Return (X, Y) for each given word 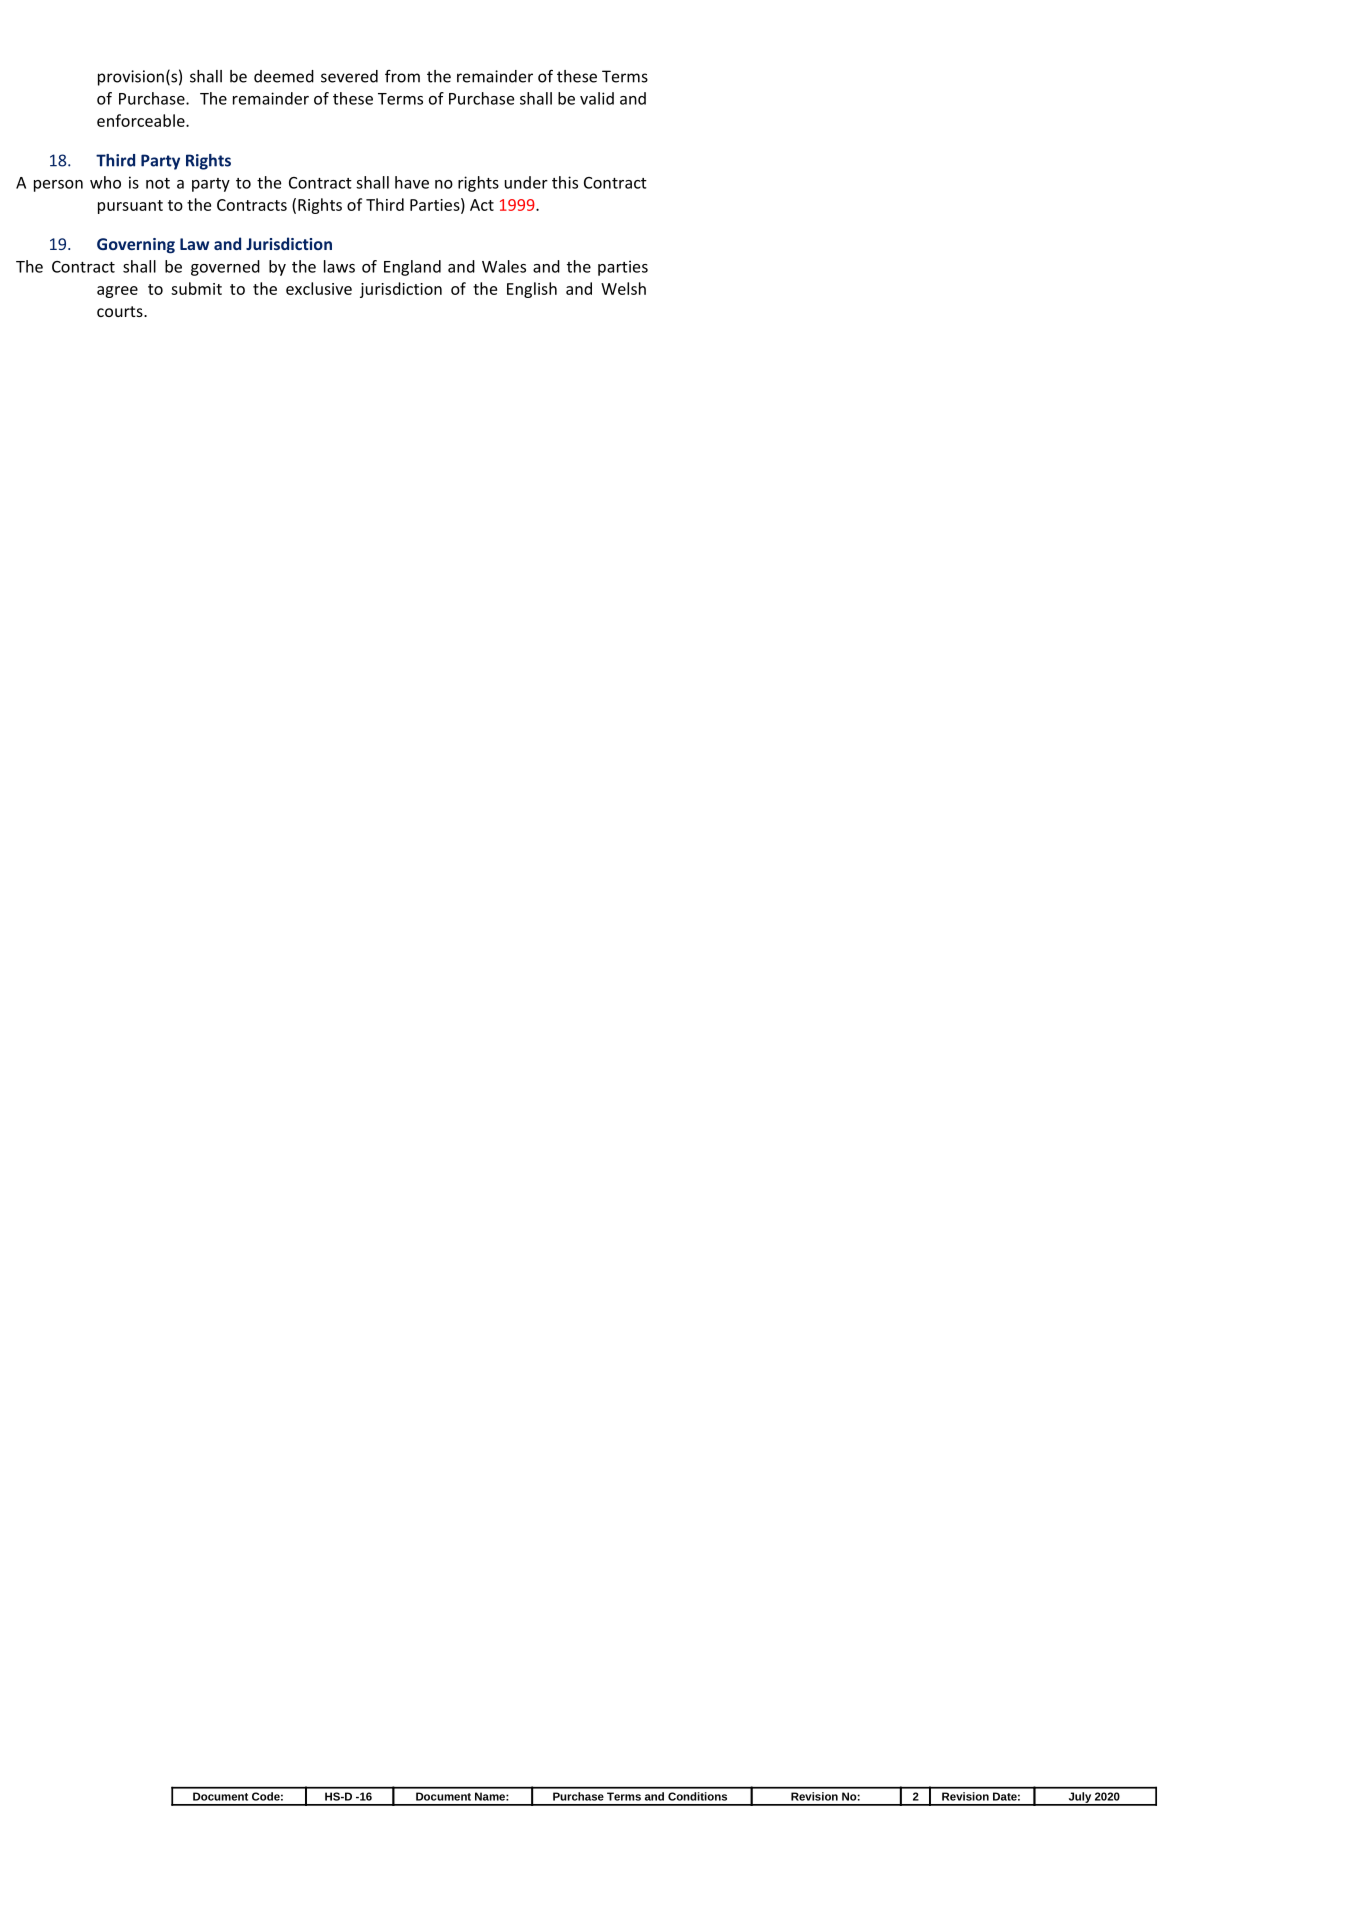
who (105, 182)
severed (349, 76)
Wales (504, 266)
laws (339, 266)
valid (597, 98)
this (565, 182)
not (158, 183)
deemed (284, 76)
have (412, 182)
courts (121, 311)
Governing (136, 246)
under (526, 182)
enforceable (142, 120)
